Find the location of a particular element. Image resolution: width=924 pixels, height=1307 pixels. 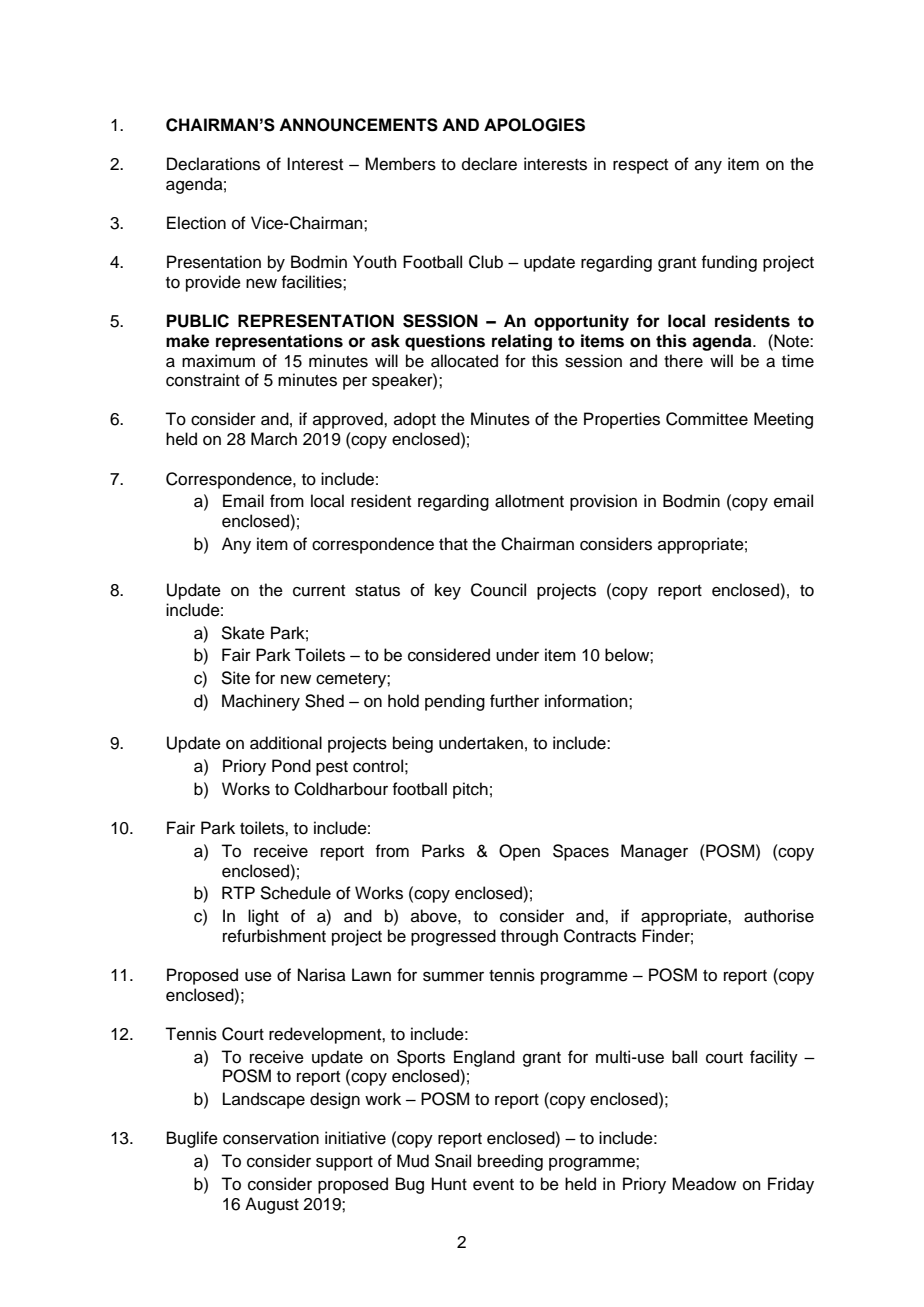

further is located at coordinates (514, 701).
